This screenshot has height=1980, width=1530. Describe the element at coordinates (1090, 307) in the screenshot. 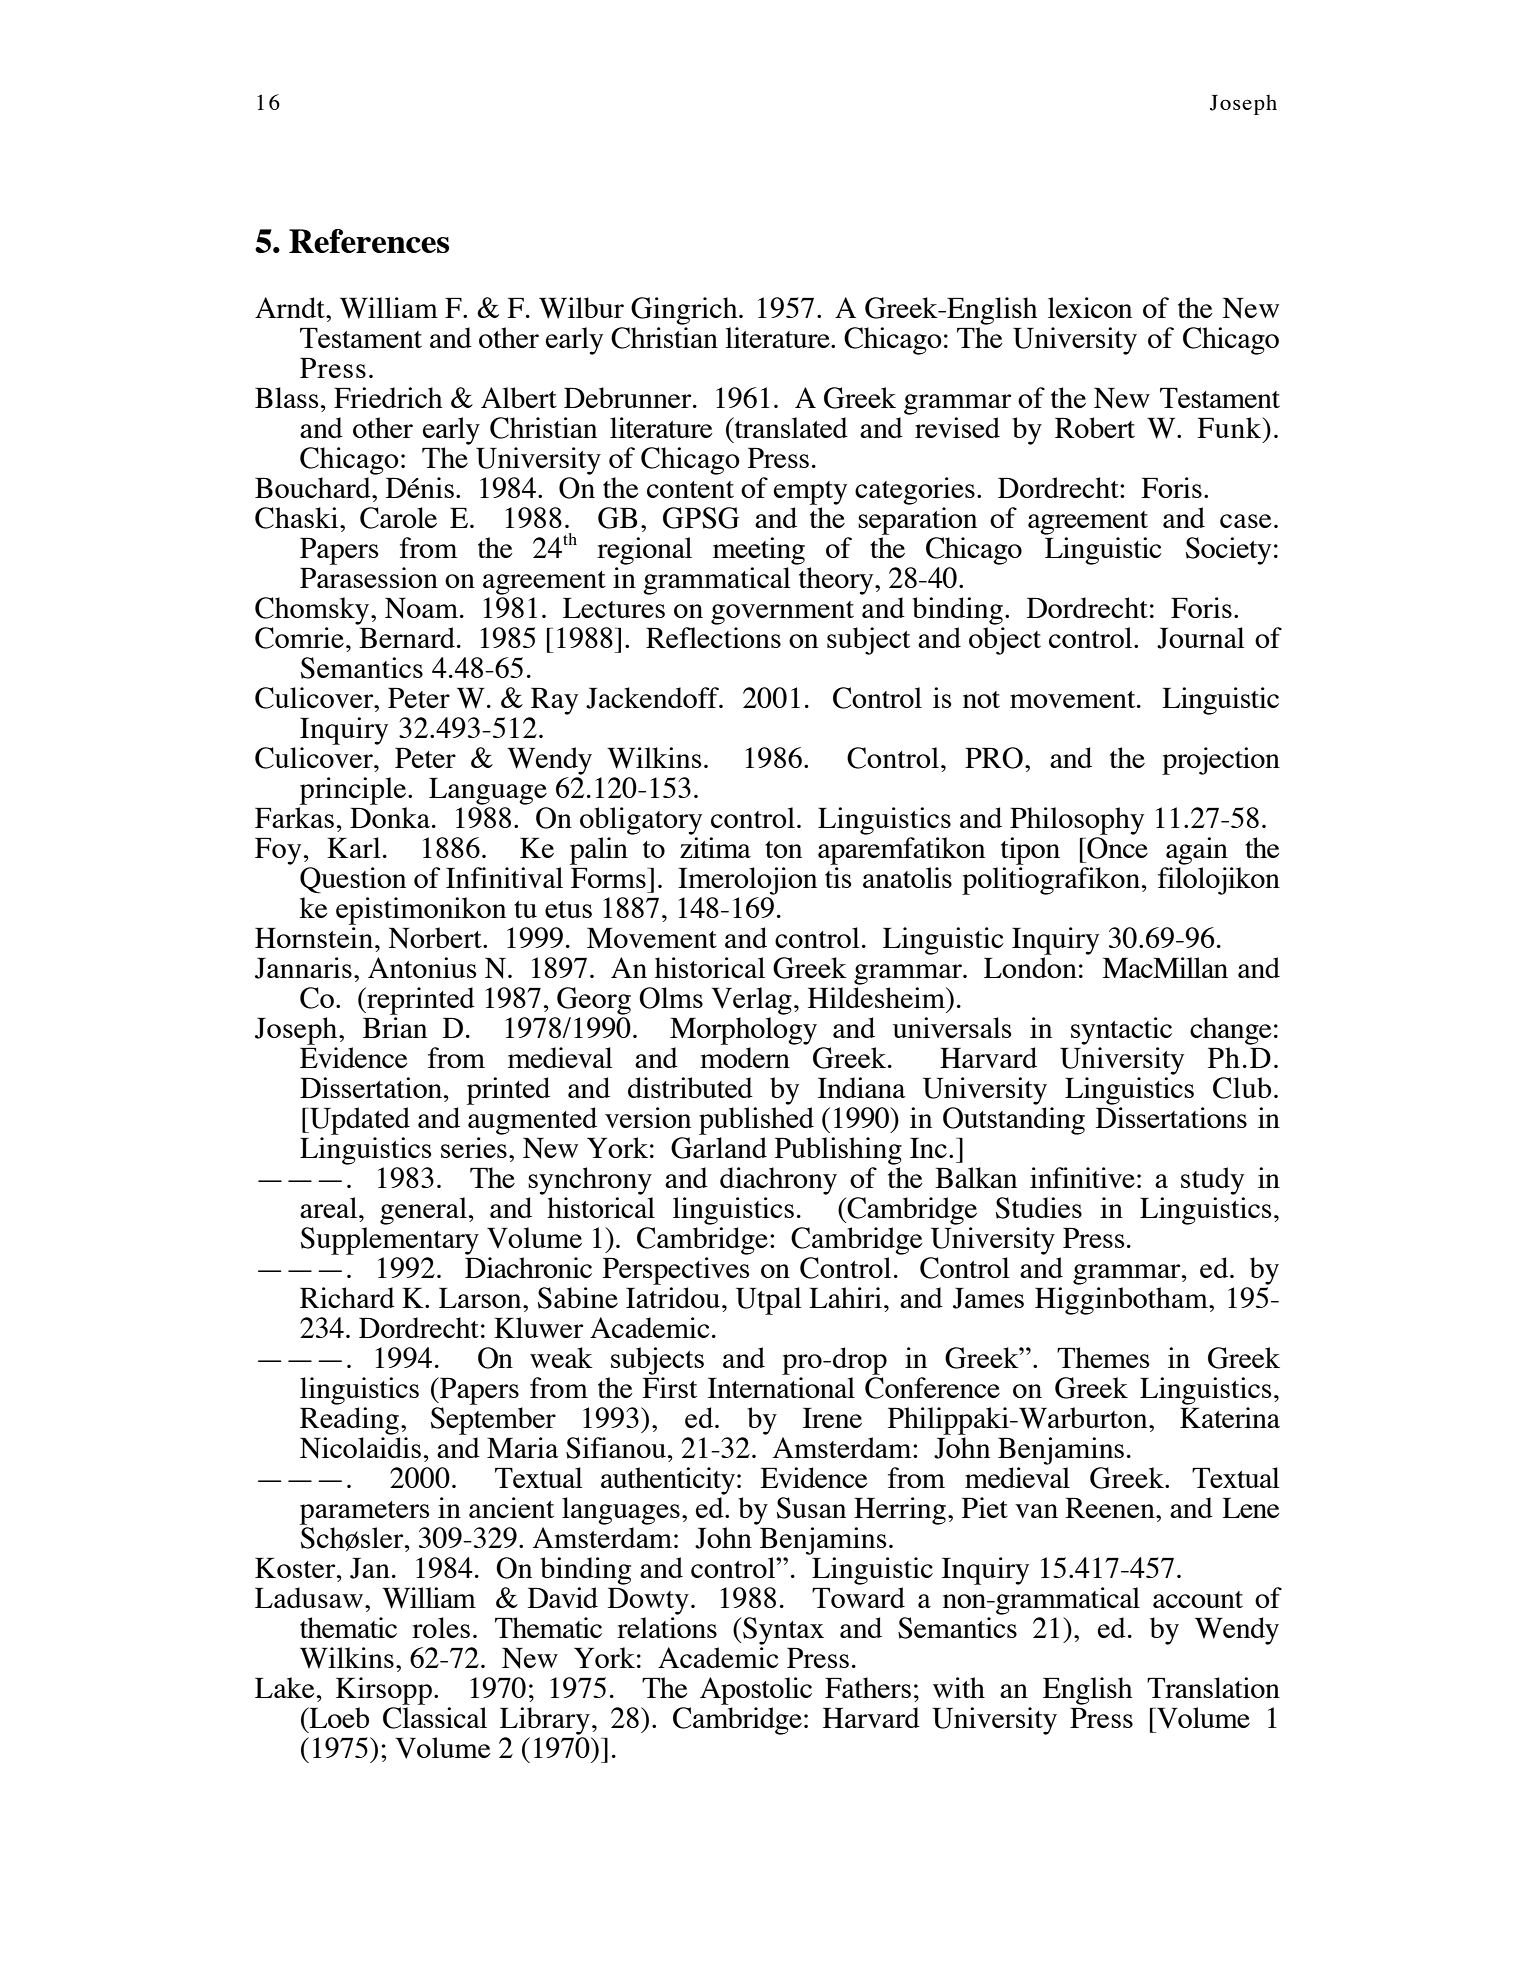

I see `lexicon` at that location.
